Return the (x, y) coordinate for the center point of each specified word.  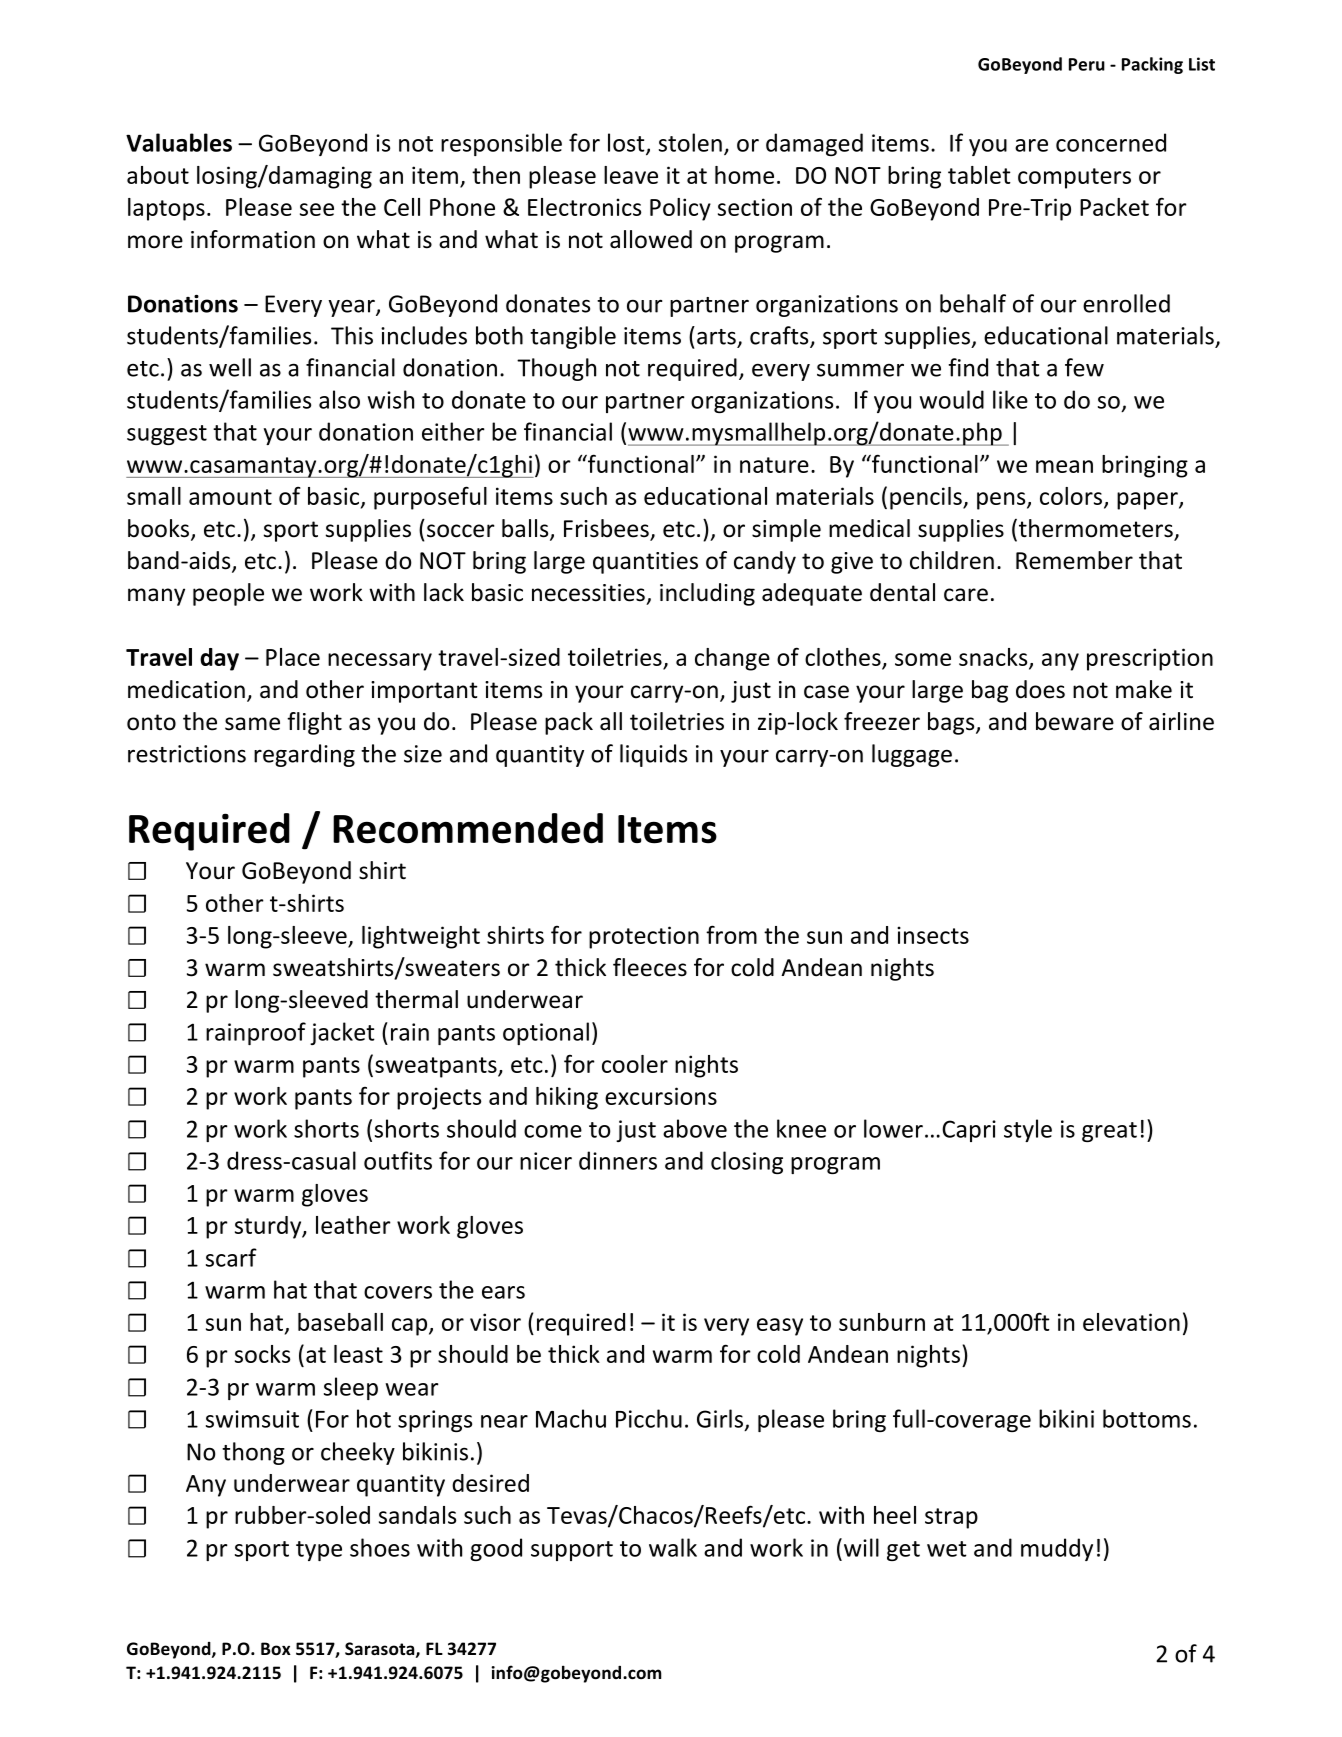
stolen (690, 142)
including (707, 594)
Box (276, 1648)
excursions (661, 1096)
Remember (1074, 560)
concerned (1111, 142)
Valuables (179, 142)
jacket (342, 1033)
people (228, 594)
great (1109, 1132)
